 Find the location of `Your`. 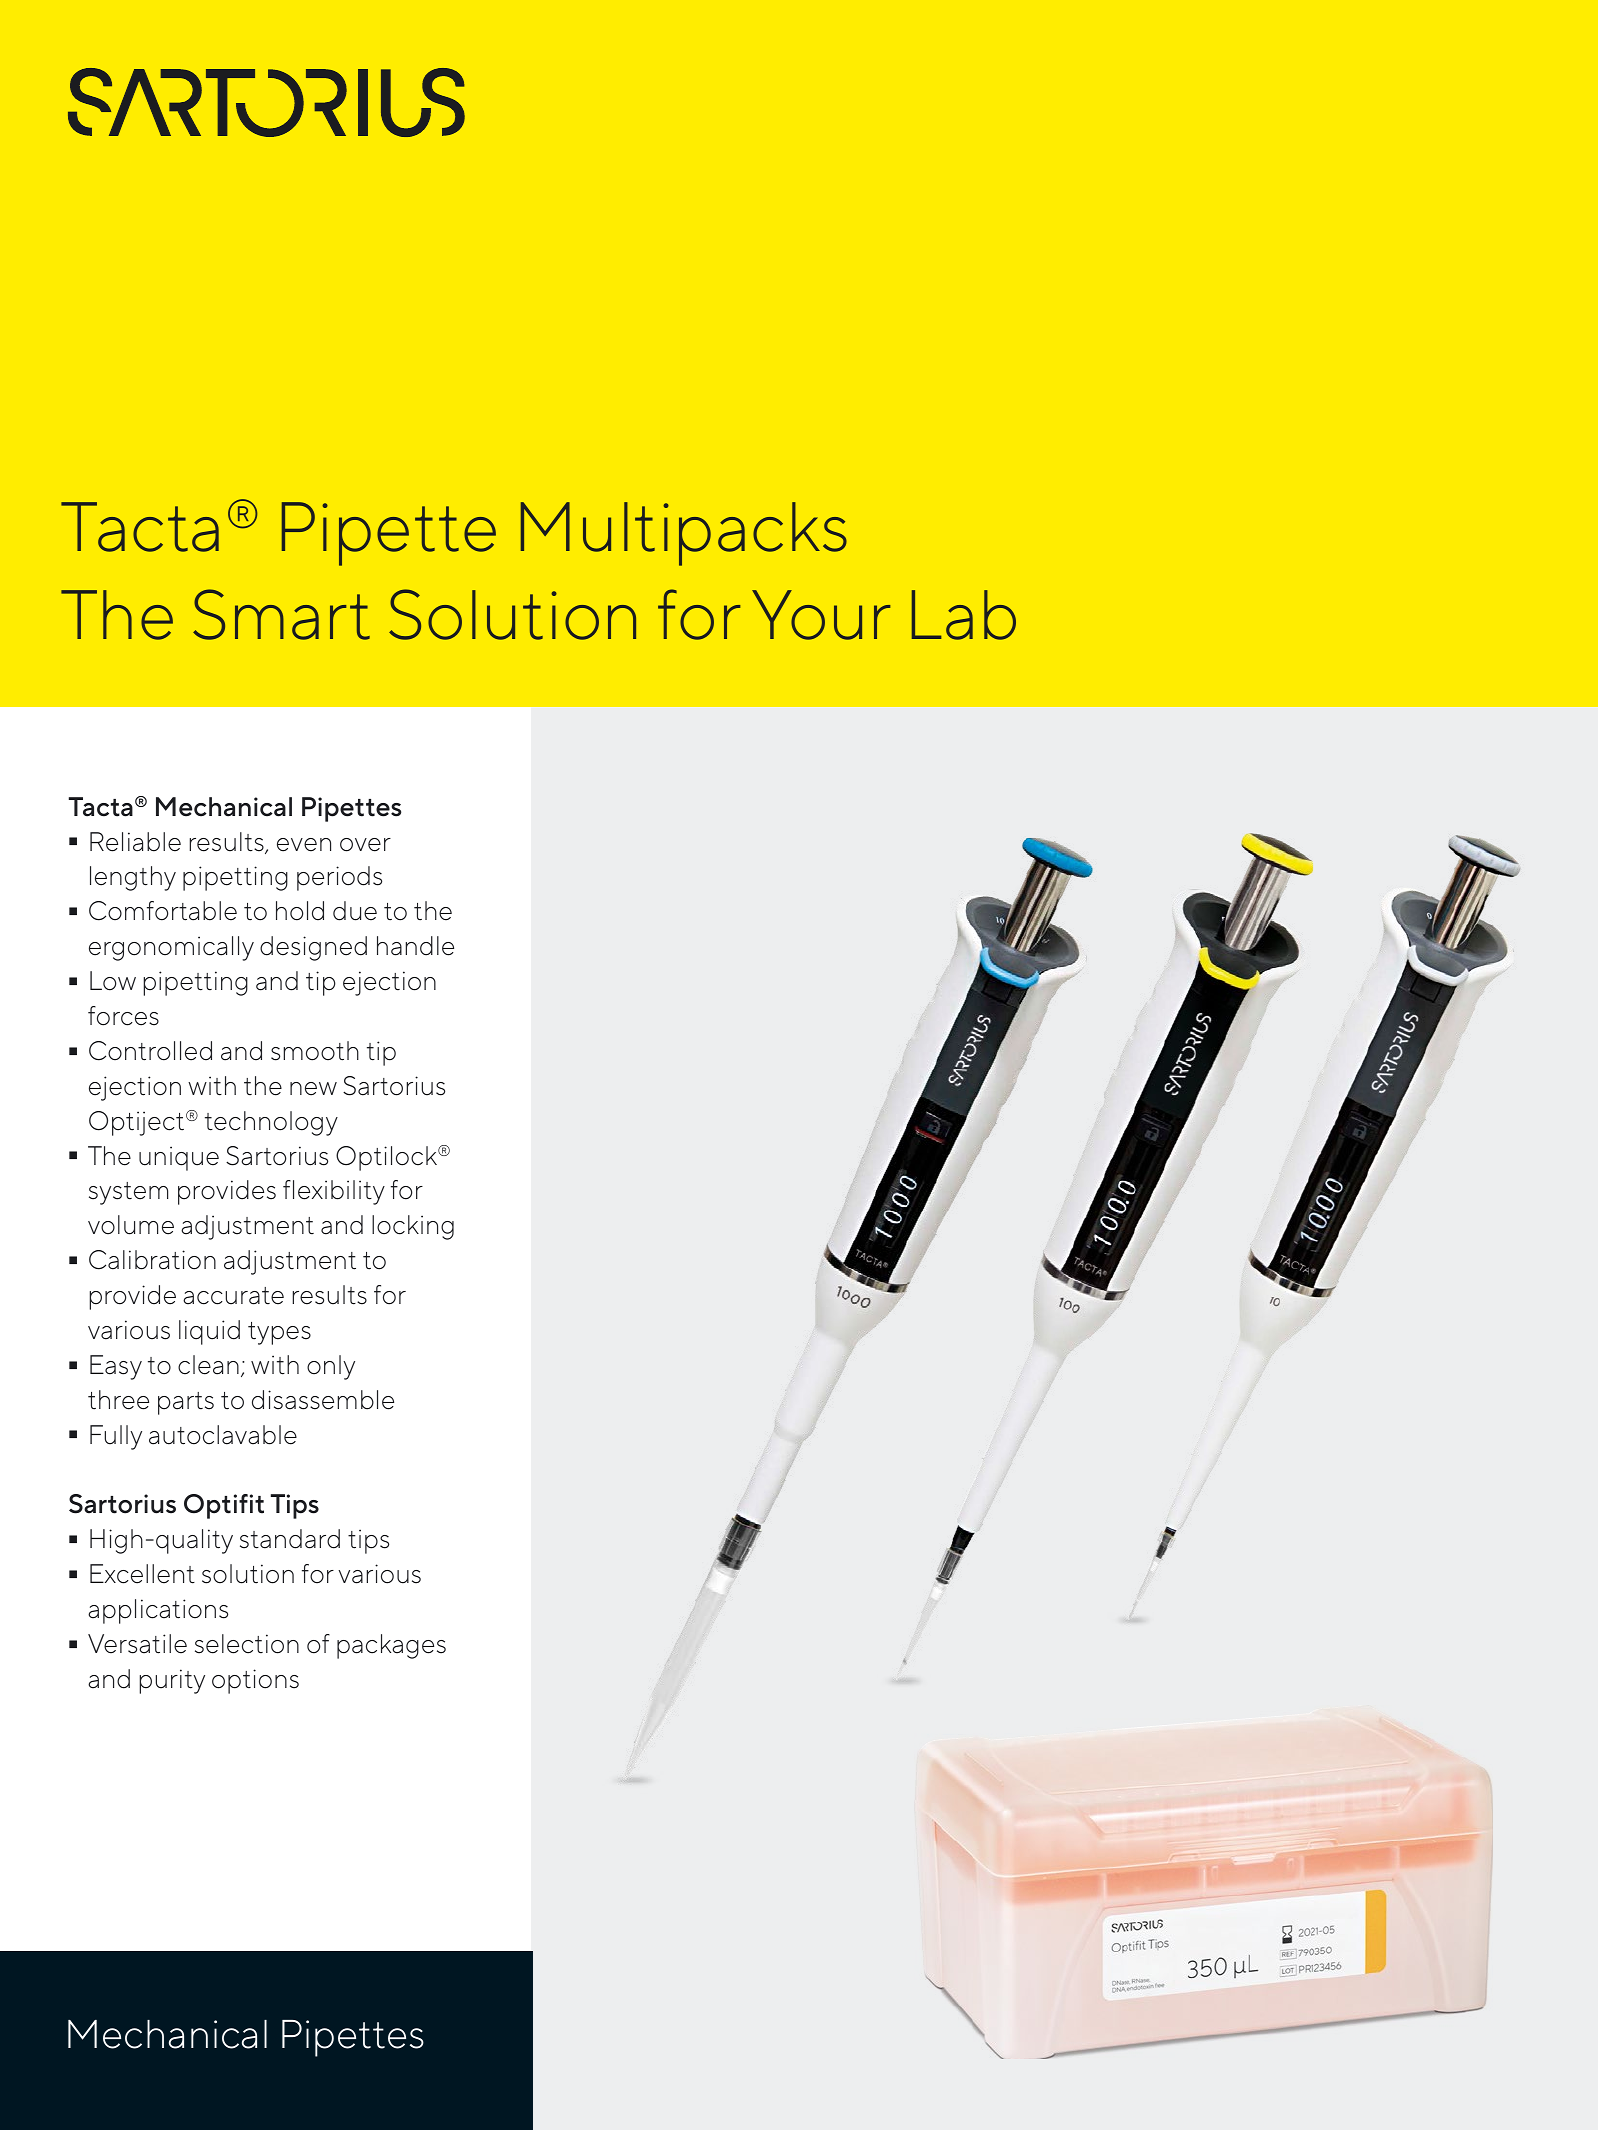

Your is located at coordinates (821, 615).
